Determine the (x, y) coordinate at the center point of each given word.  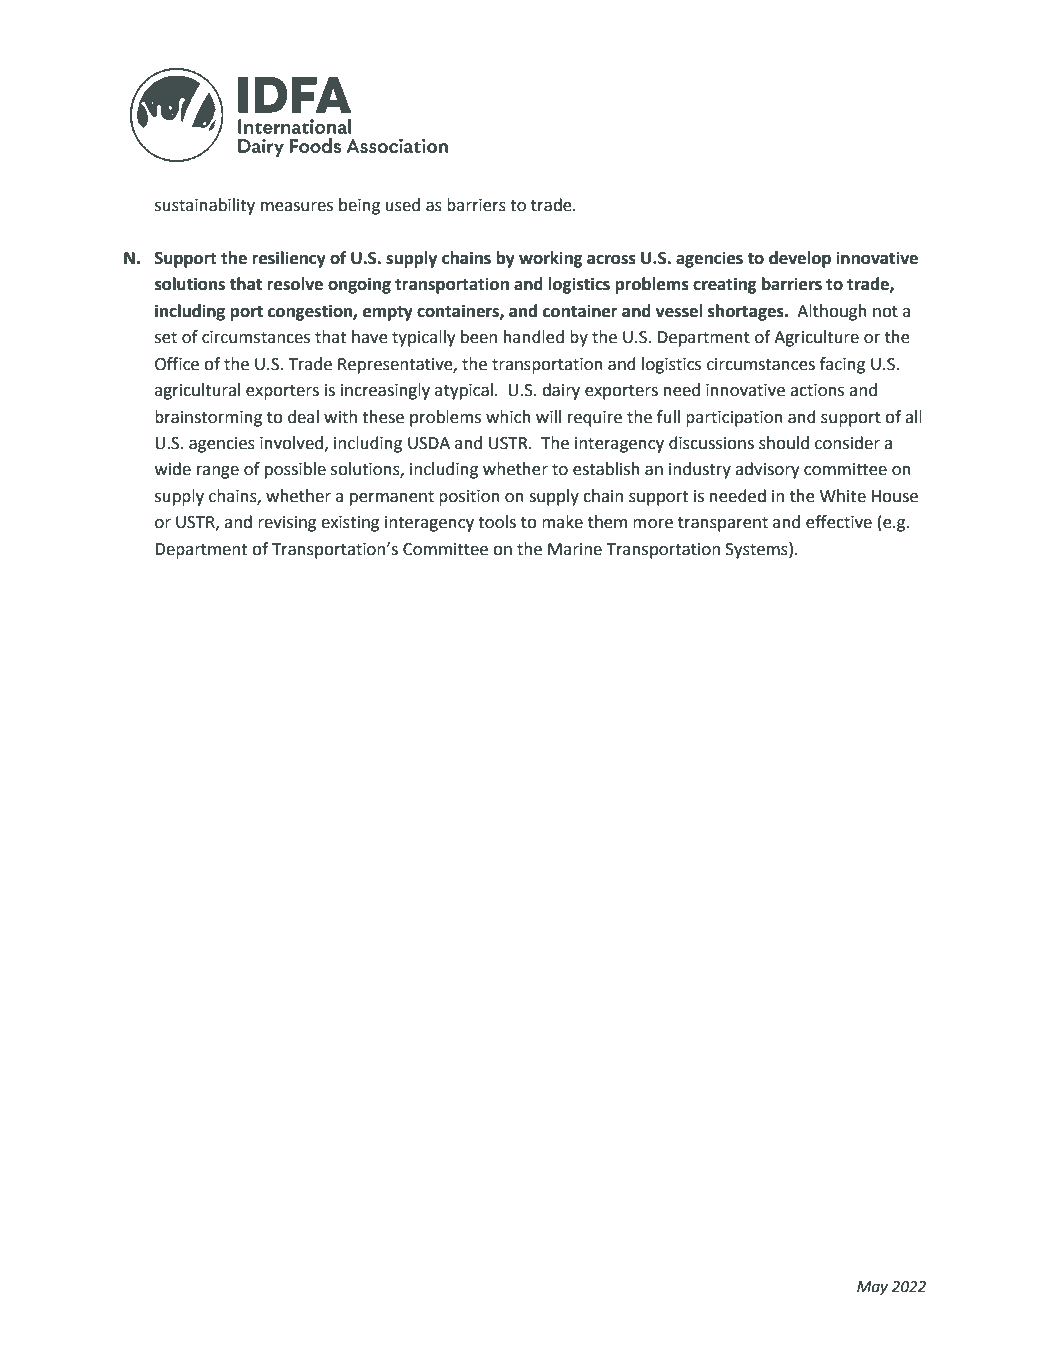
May (872, 1288)
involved (291, 443)
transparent (723, 524)
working (551, 259)
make (562, 522)
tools (497, 522)
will (548, 416)
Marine (575, 549)
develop (800, 259)
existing (350, 524)
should (784, 443)
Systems (758, 550)
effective (839, 522)
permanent (392, 498)
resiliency (289, 259)
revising (287, 524)
